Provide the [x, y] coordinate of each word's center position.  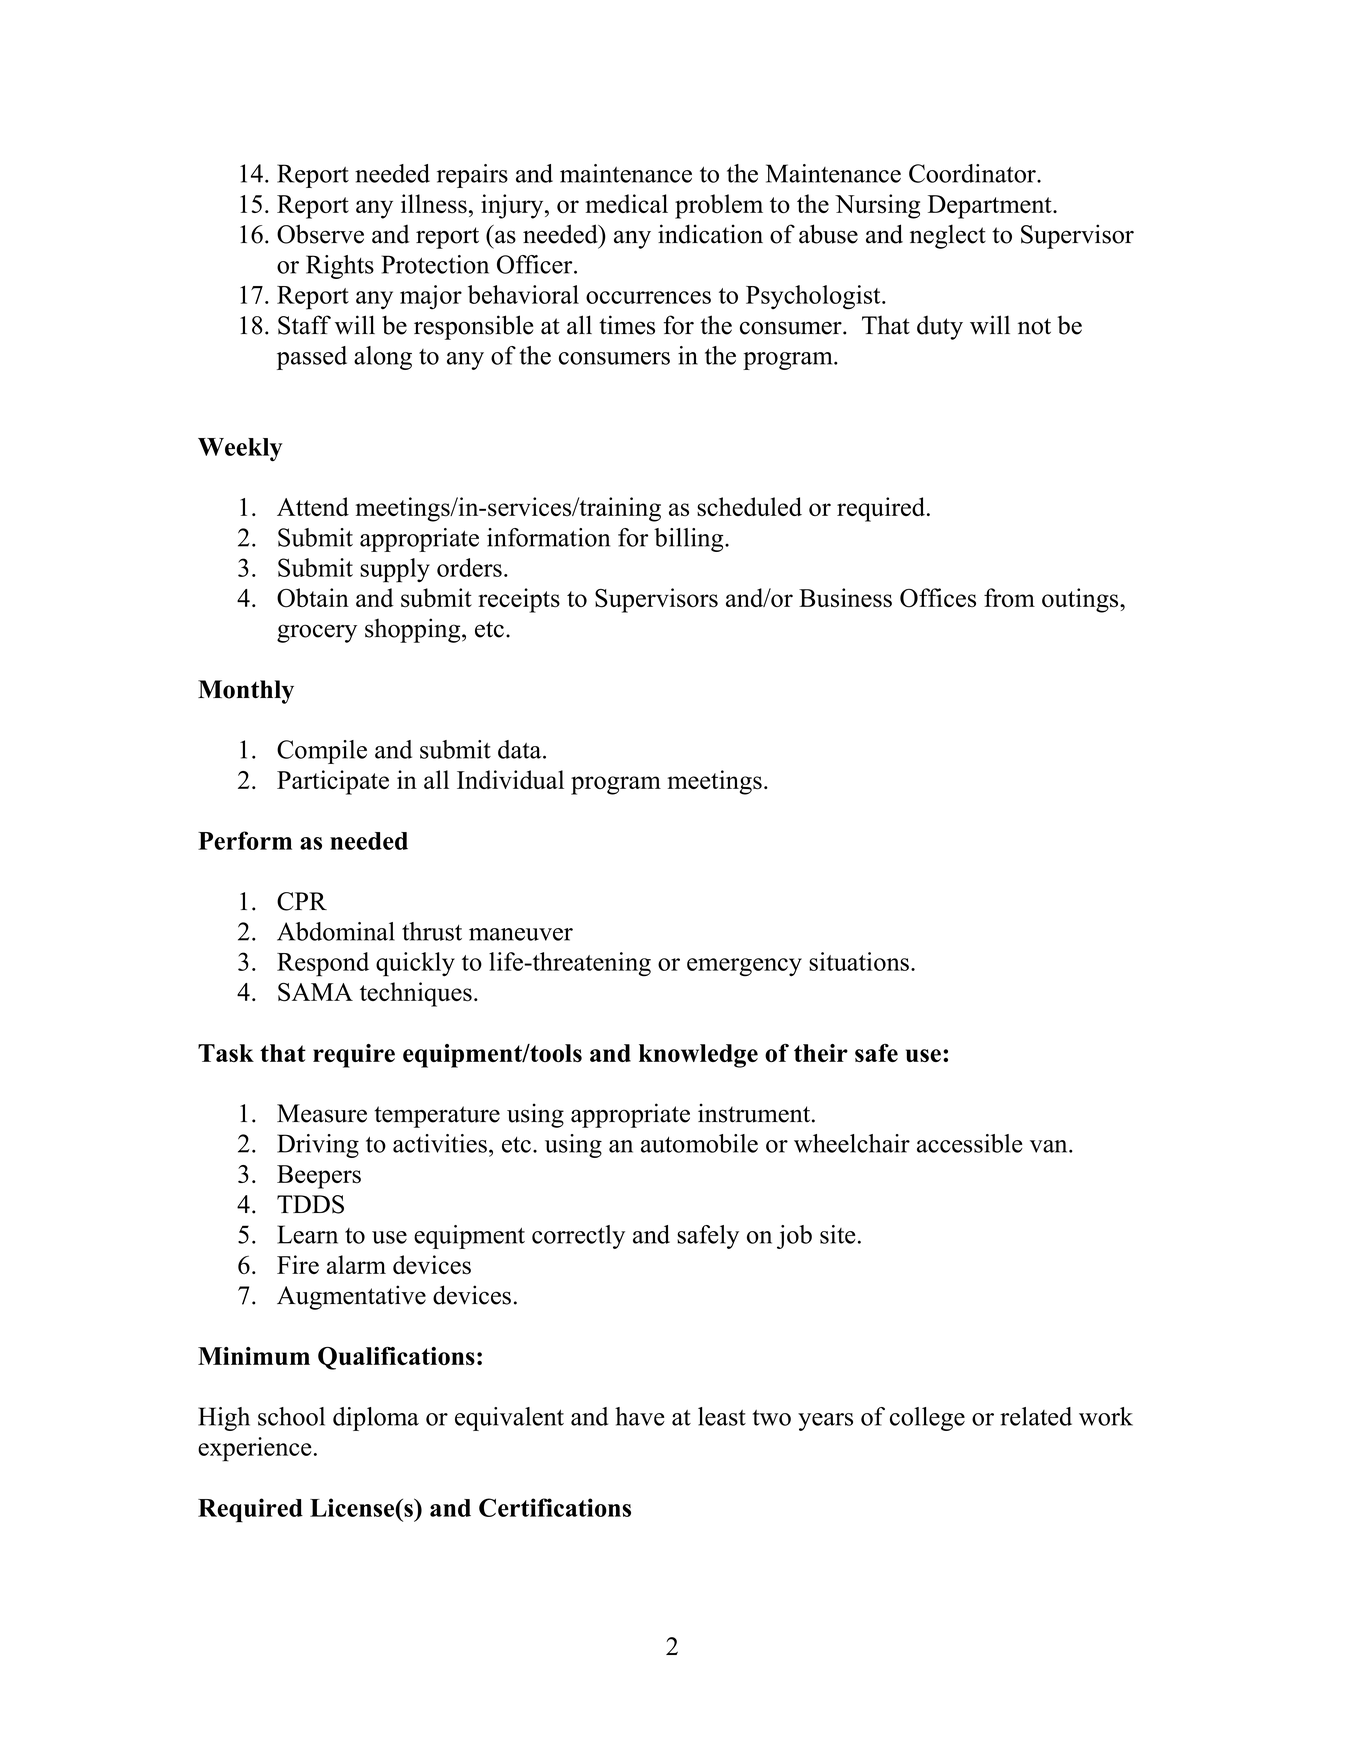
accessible [970, 1143]
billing [690, 540]
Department [991, 207]
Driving [318, 1146]
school [291, 1416]
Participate [333, 782]
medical [626, 203]
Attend [313, 506]
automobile [699, 1143]
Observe [320, 234]
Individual [510, 779]
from [1009, 597]
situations [860, 961]
